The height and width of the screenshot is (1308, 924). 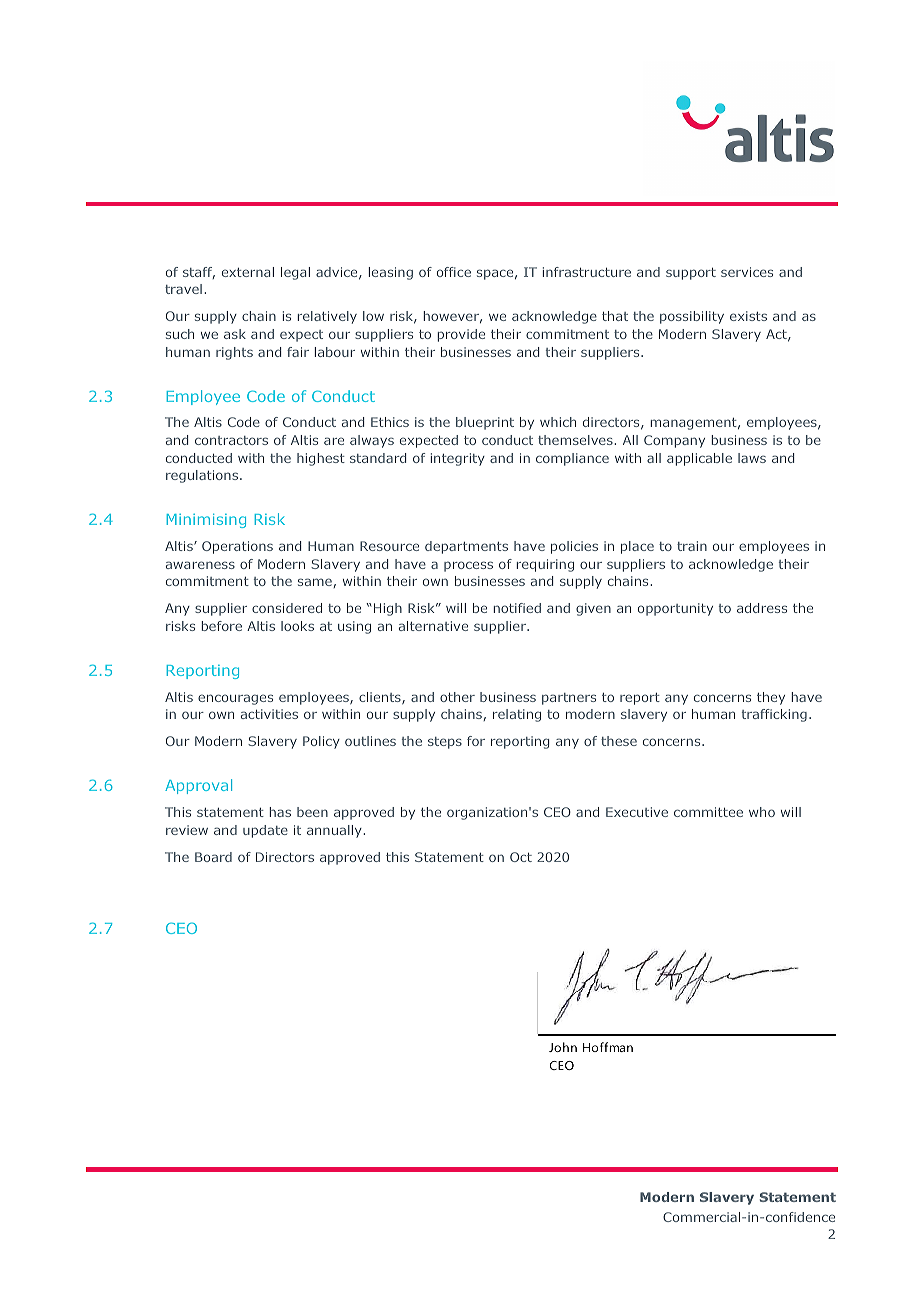 What do you see at coordinates (458, 459) in the screenshot?
I see `integrity` at bounding box center [458, 459].
